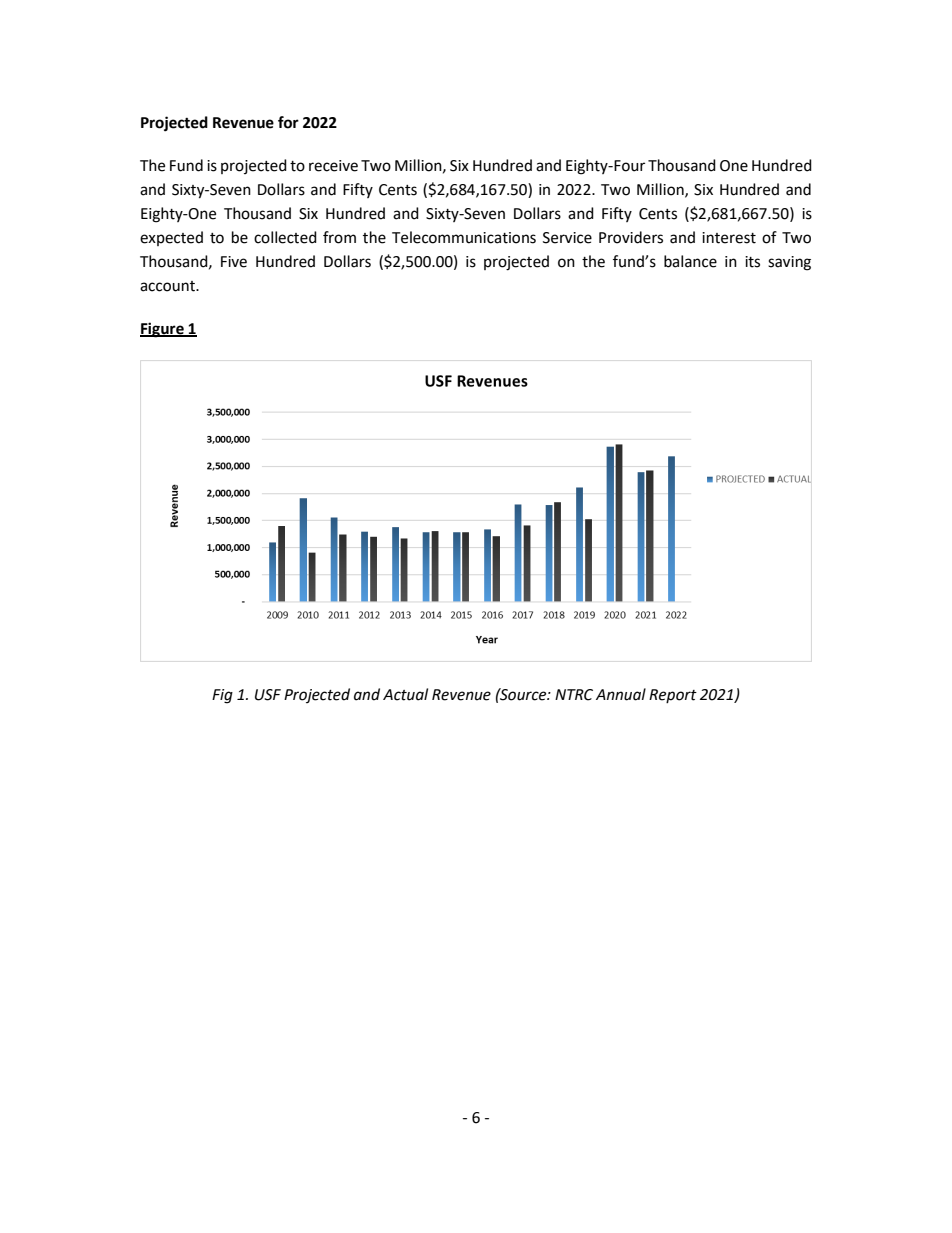  What do you see at coordinates (621, 694) in the screenshot?
I see `Annual` at bounding box center [621, 694].
